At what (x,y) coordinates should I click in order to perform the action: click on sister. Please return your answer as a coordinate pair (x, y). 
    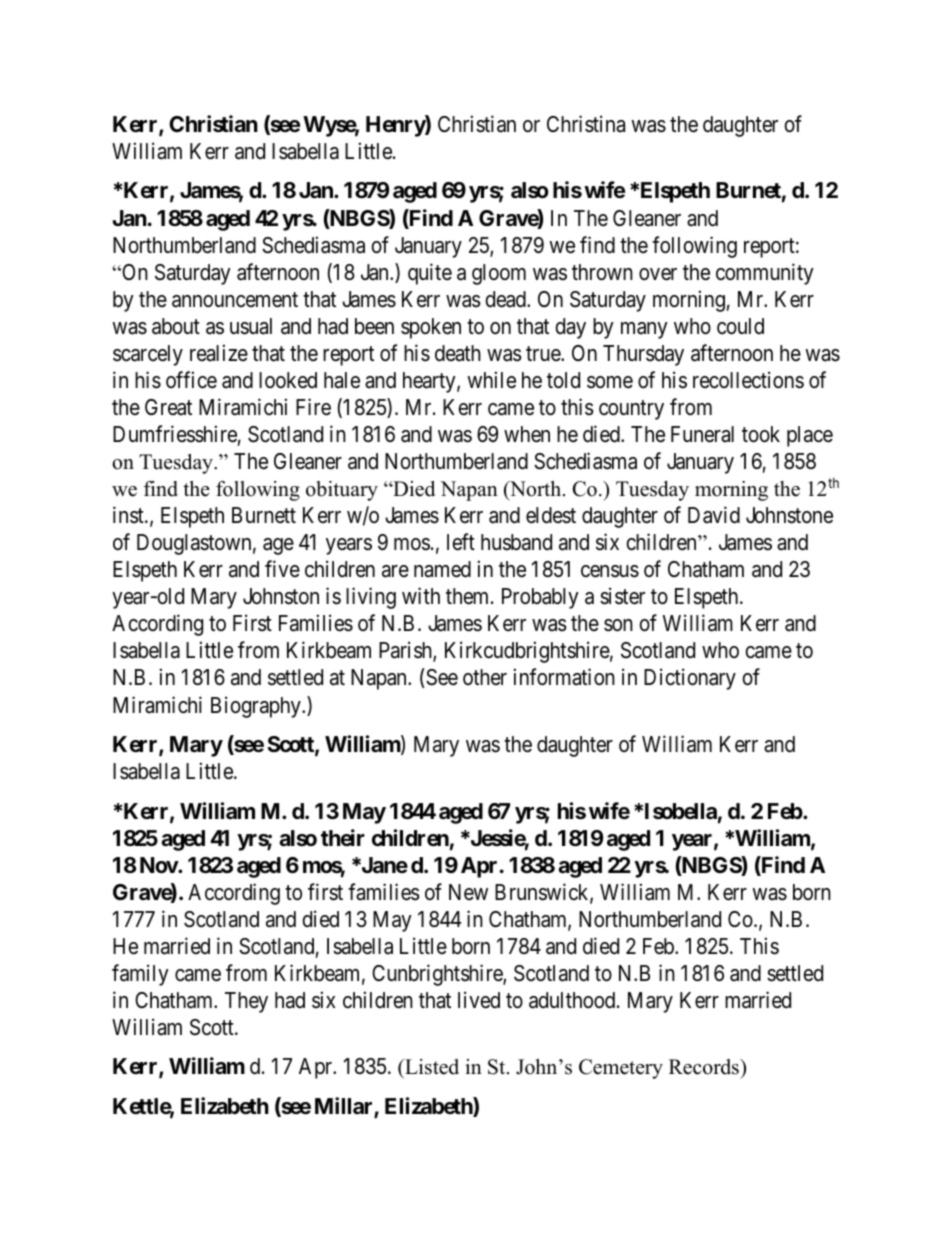
    Looking at the image, I should click on (622, 596).
